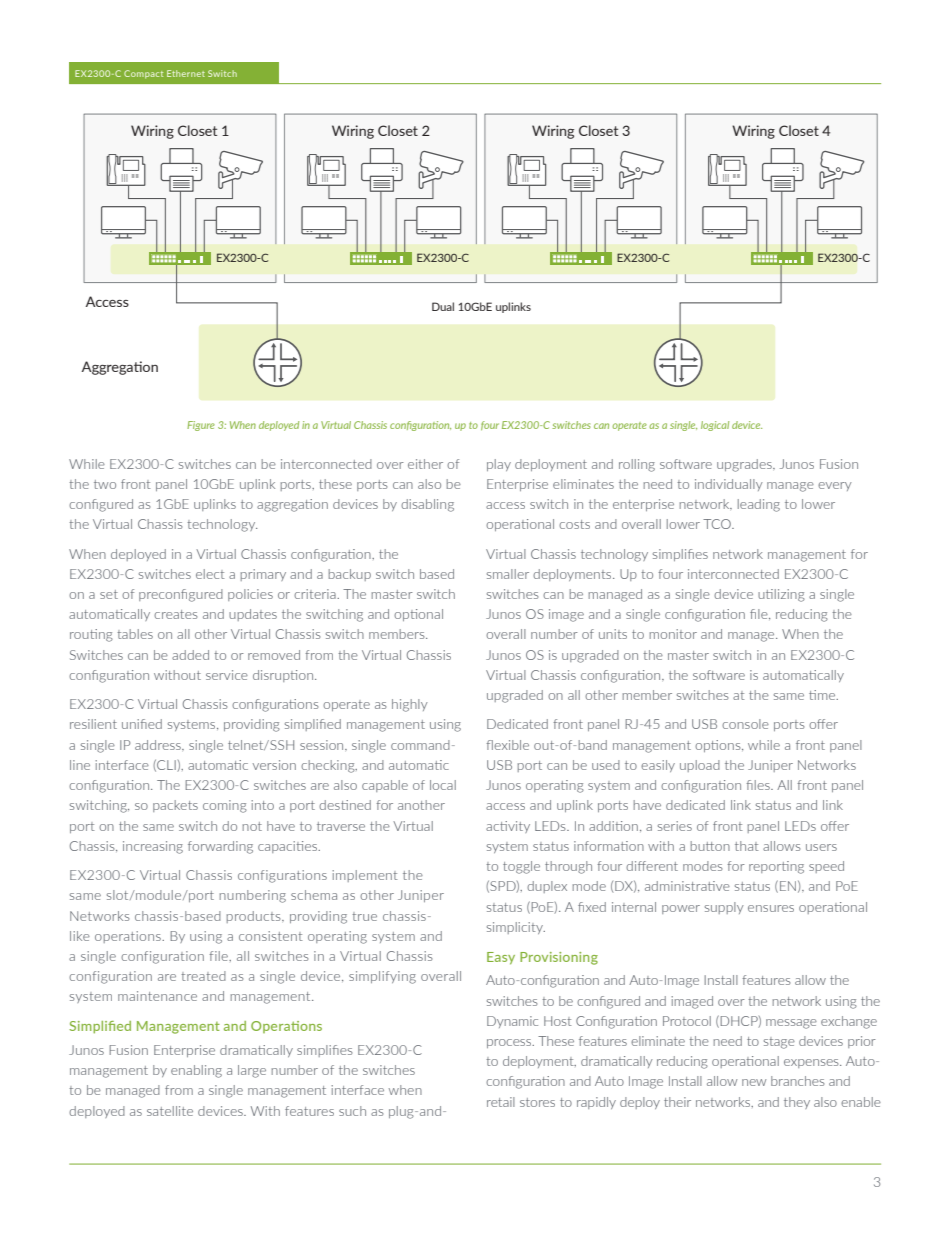  Describe the element at coordinates (176, 614) in the screenshot. I see `creates` at that location.
